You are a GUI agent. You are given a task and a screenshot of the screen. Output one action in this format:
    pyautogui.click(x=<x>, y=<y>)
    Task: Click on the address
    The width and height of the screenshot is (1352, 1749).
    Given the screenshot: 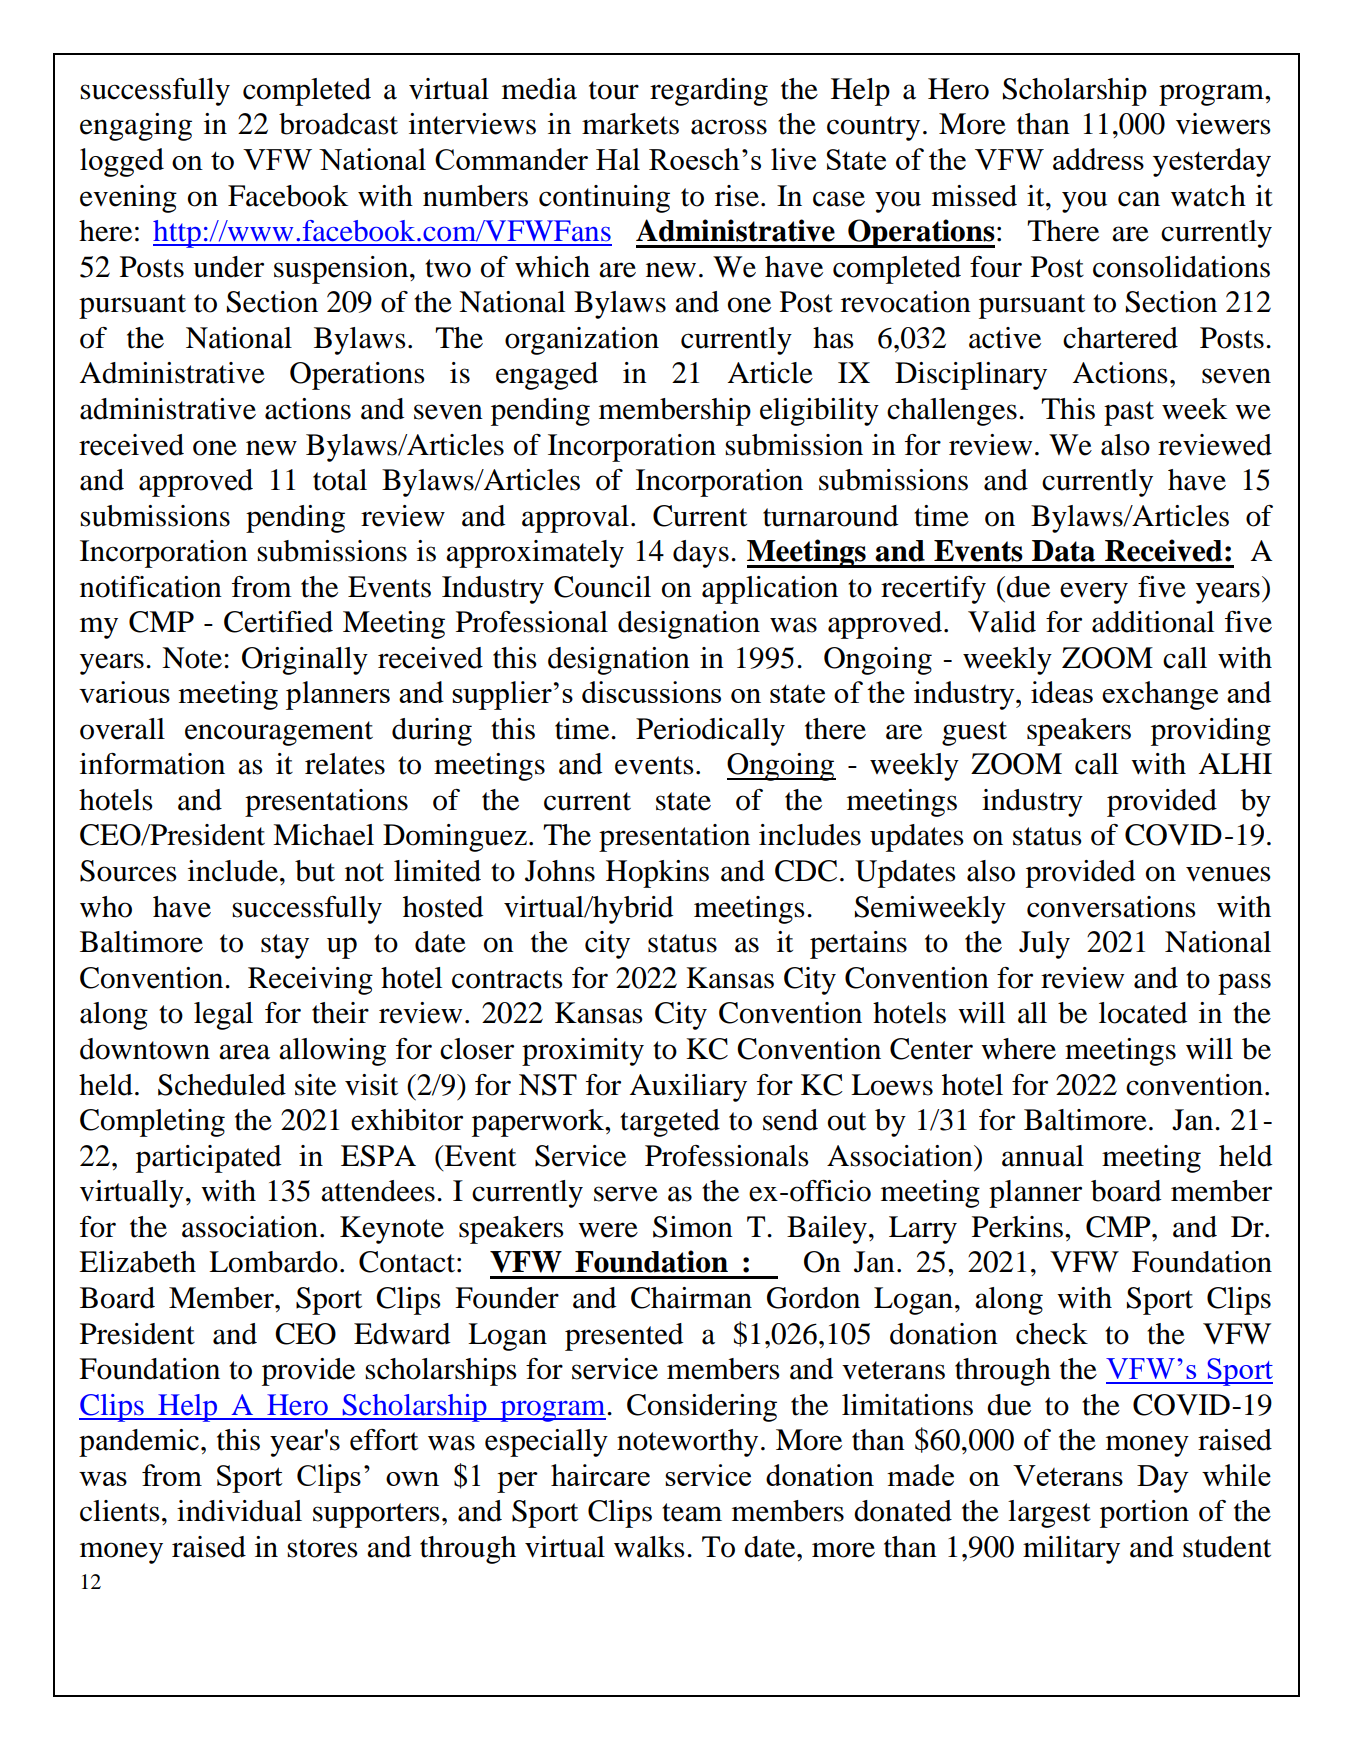 What is the action you would take?
    pyautogui.click(x=1098, y=159)
